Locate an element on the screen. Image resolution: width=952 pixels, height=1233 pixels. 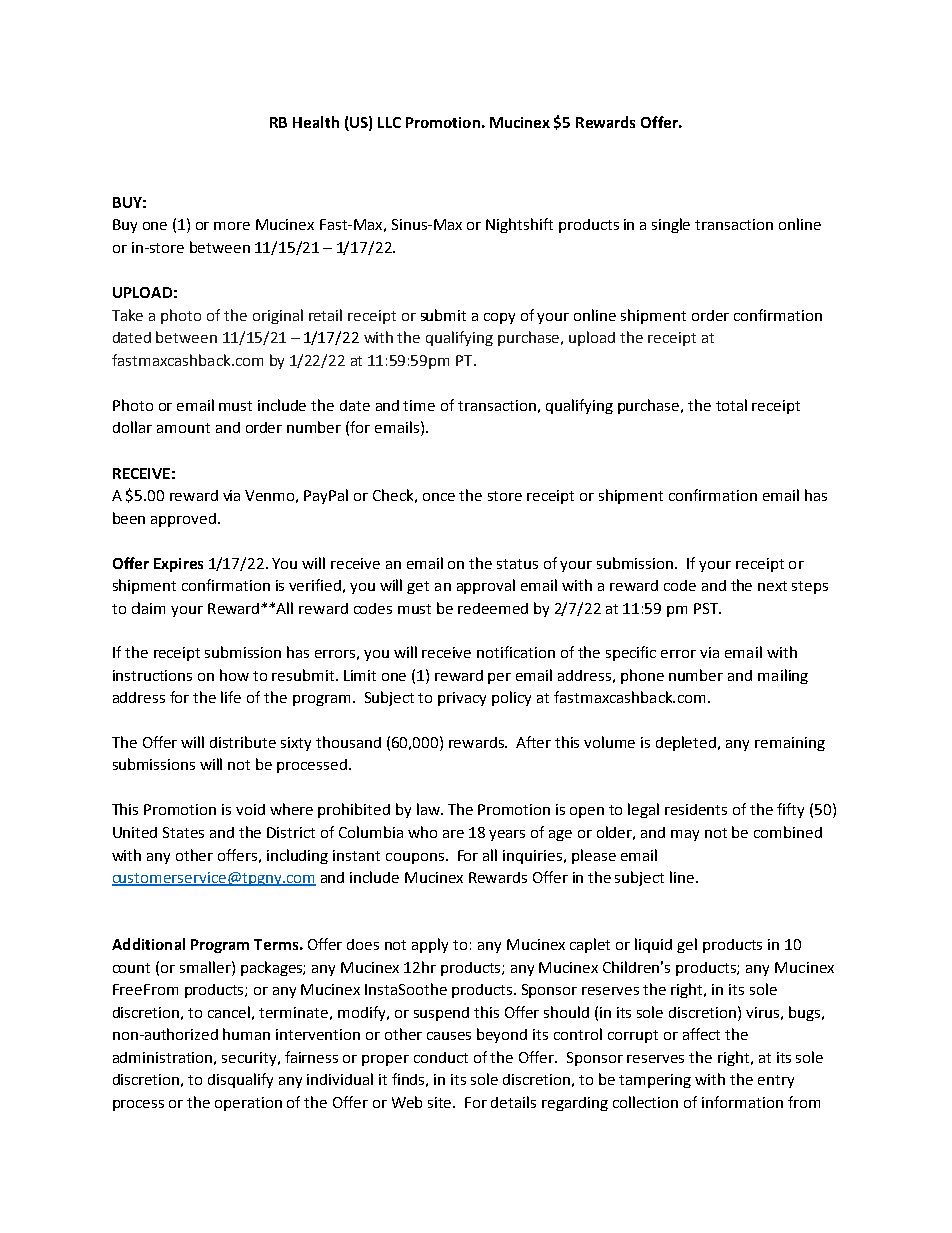
LLC is located at coordinates (389, 122).
